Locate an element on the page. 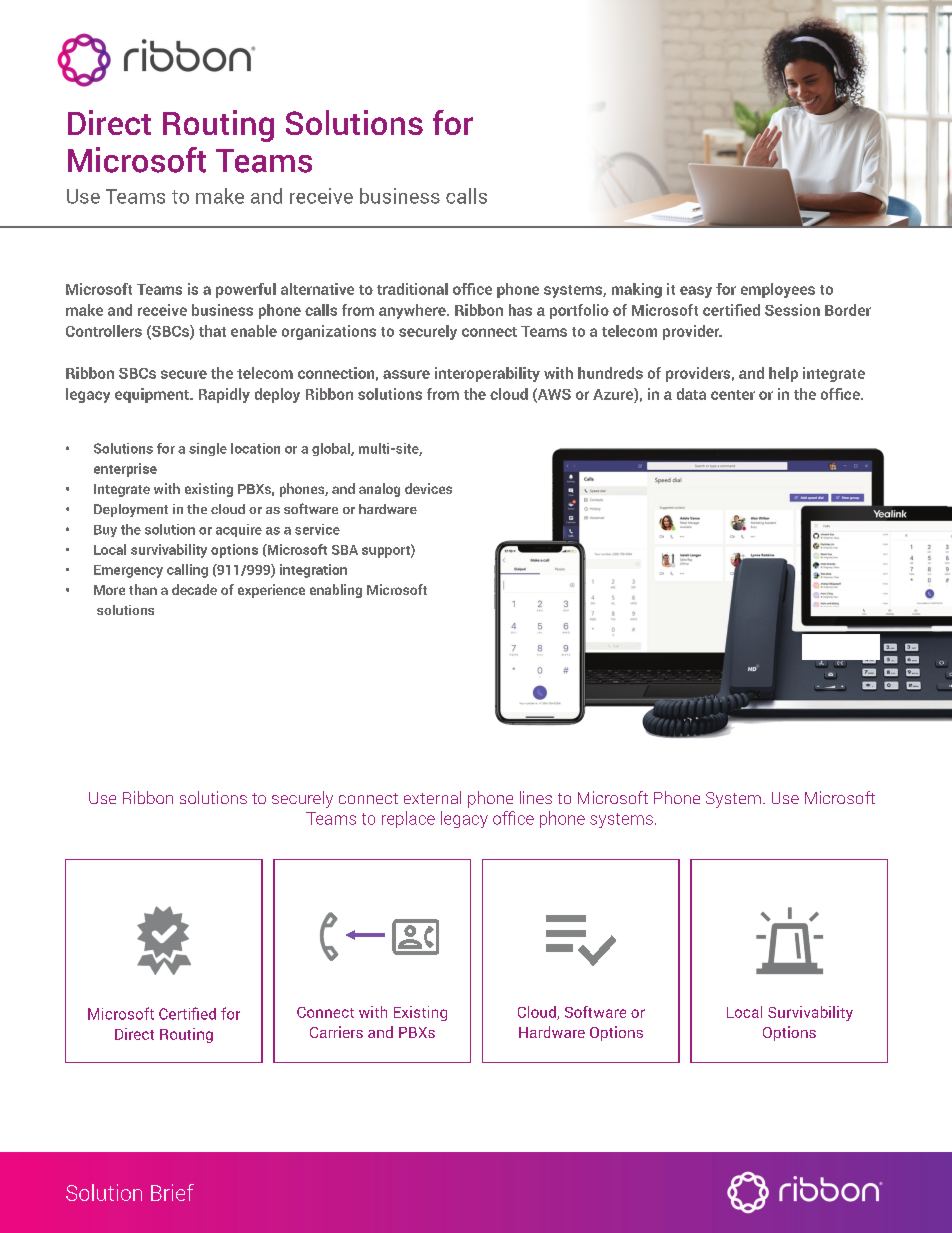  Carriers is located at coordinates (336, 1032).
